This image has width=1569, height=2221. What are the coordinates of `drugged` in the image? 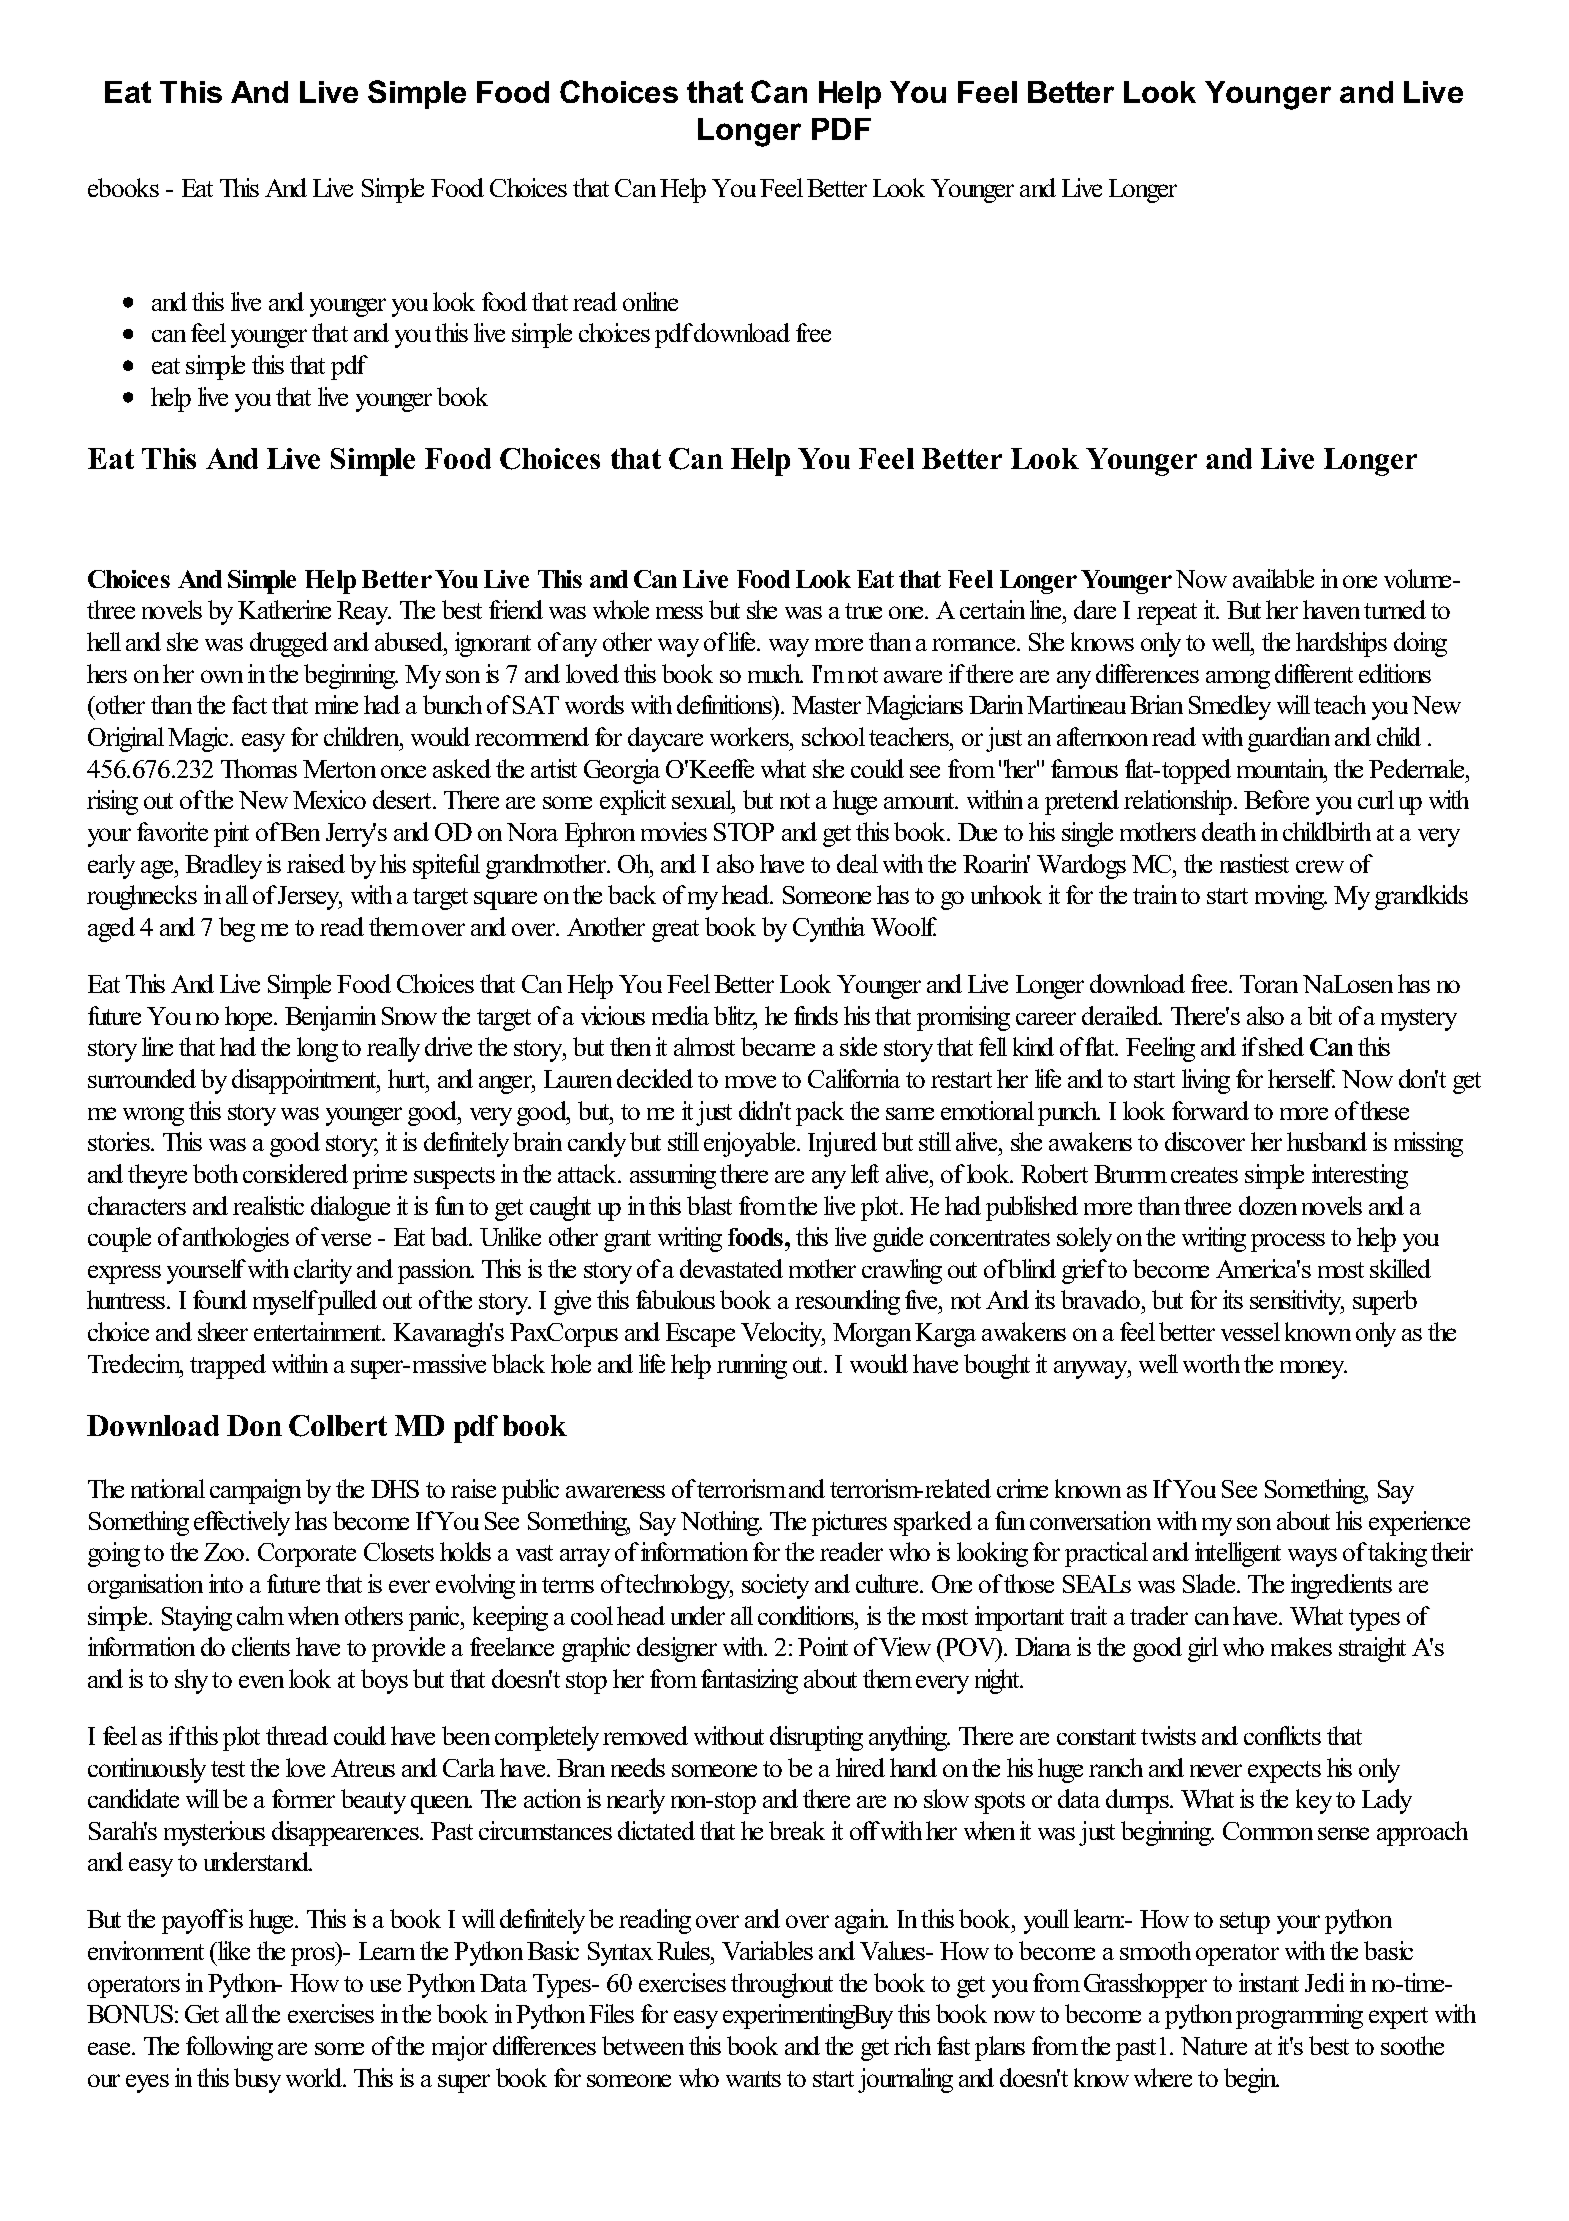 It's located at (289, 644).
